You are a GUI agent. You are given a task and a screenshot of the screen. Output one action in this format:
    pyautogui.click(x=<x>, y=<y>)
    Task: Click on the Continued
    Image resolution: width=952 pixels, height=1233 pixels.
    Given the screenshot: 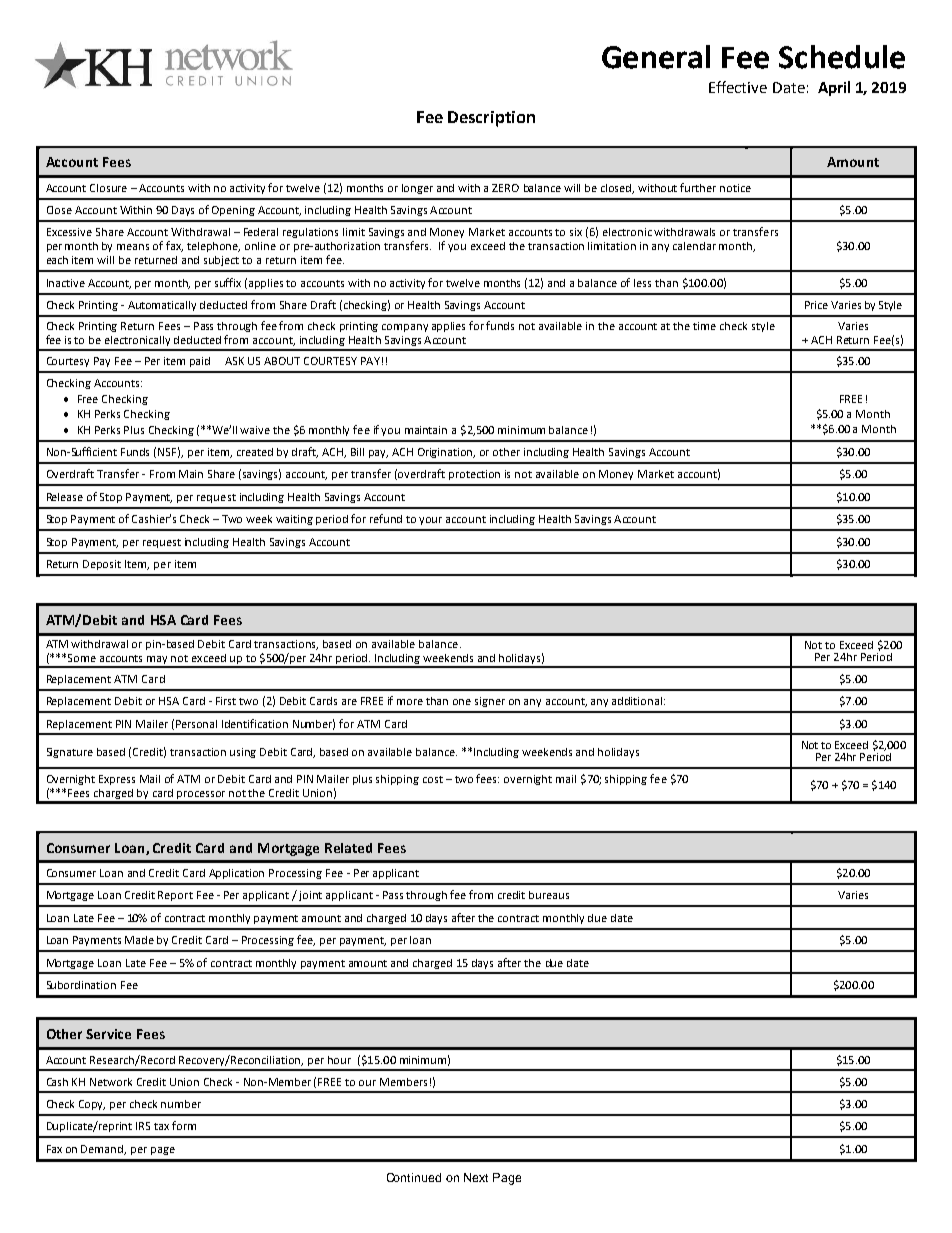 What is the action you would take?
    pyautogui.click(x=414, y=1177)
